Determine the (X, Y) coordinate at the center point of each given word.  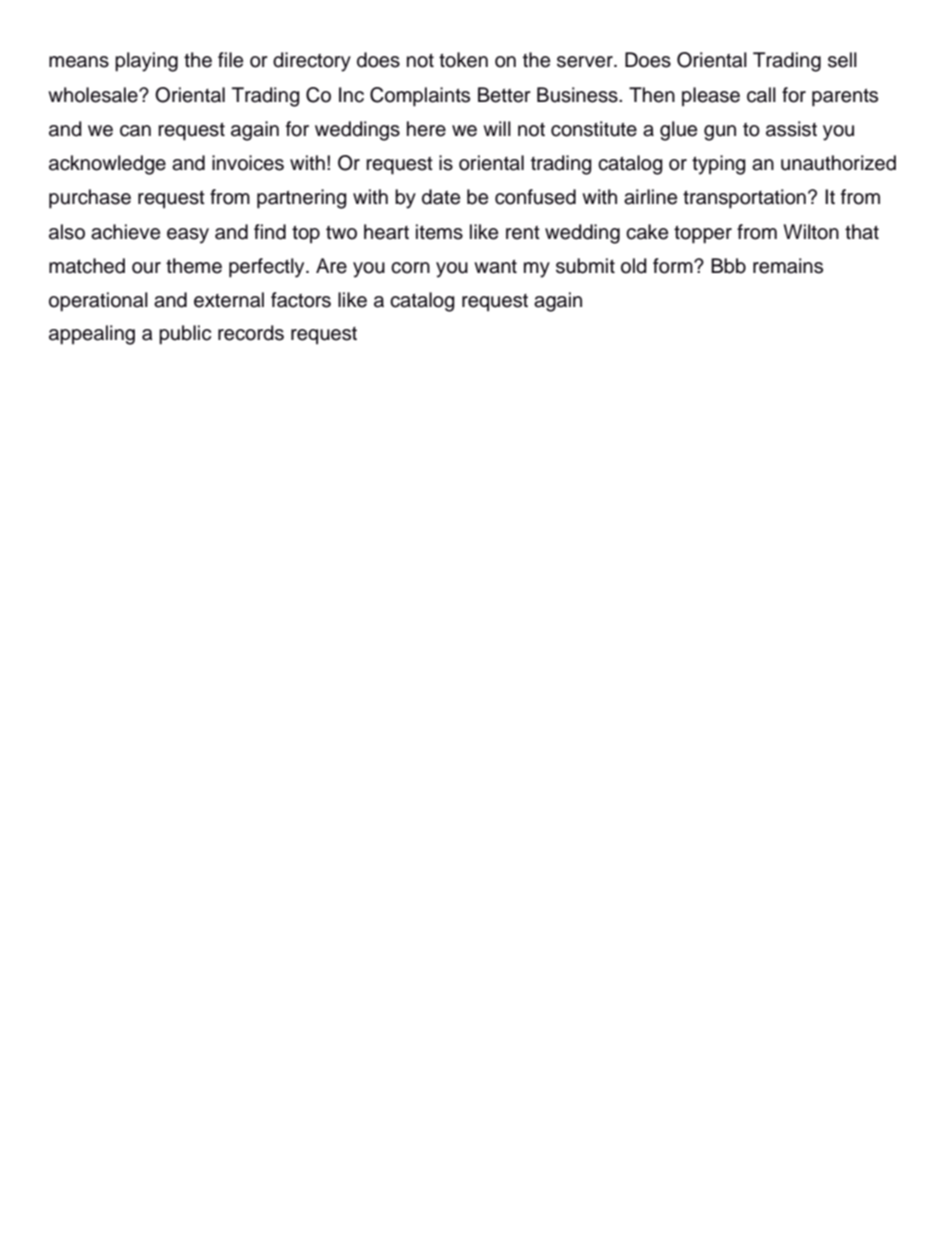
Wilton (811, 232)
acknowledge (107, 165)
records (251, 333)
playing (146, 62)
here (426, 129)
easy (188, 236)
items (439, 232)
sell (842, 60)
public (185, 335)
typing (719, 165)
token (463, 60)
